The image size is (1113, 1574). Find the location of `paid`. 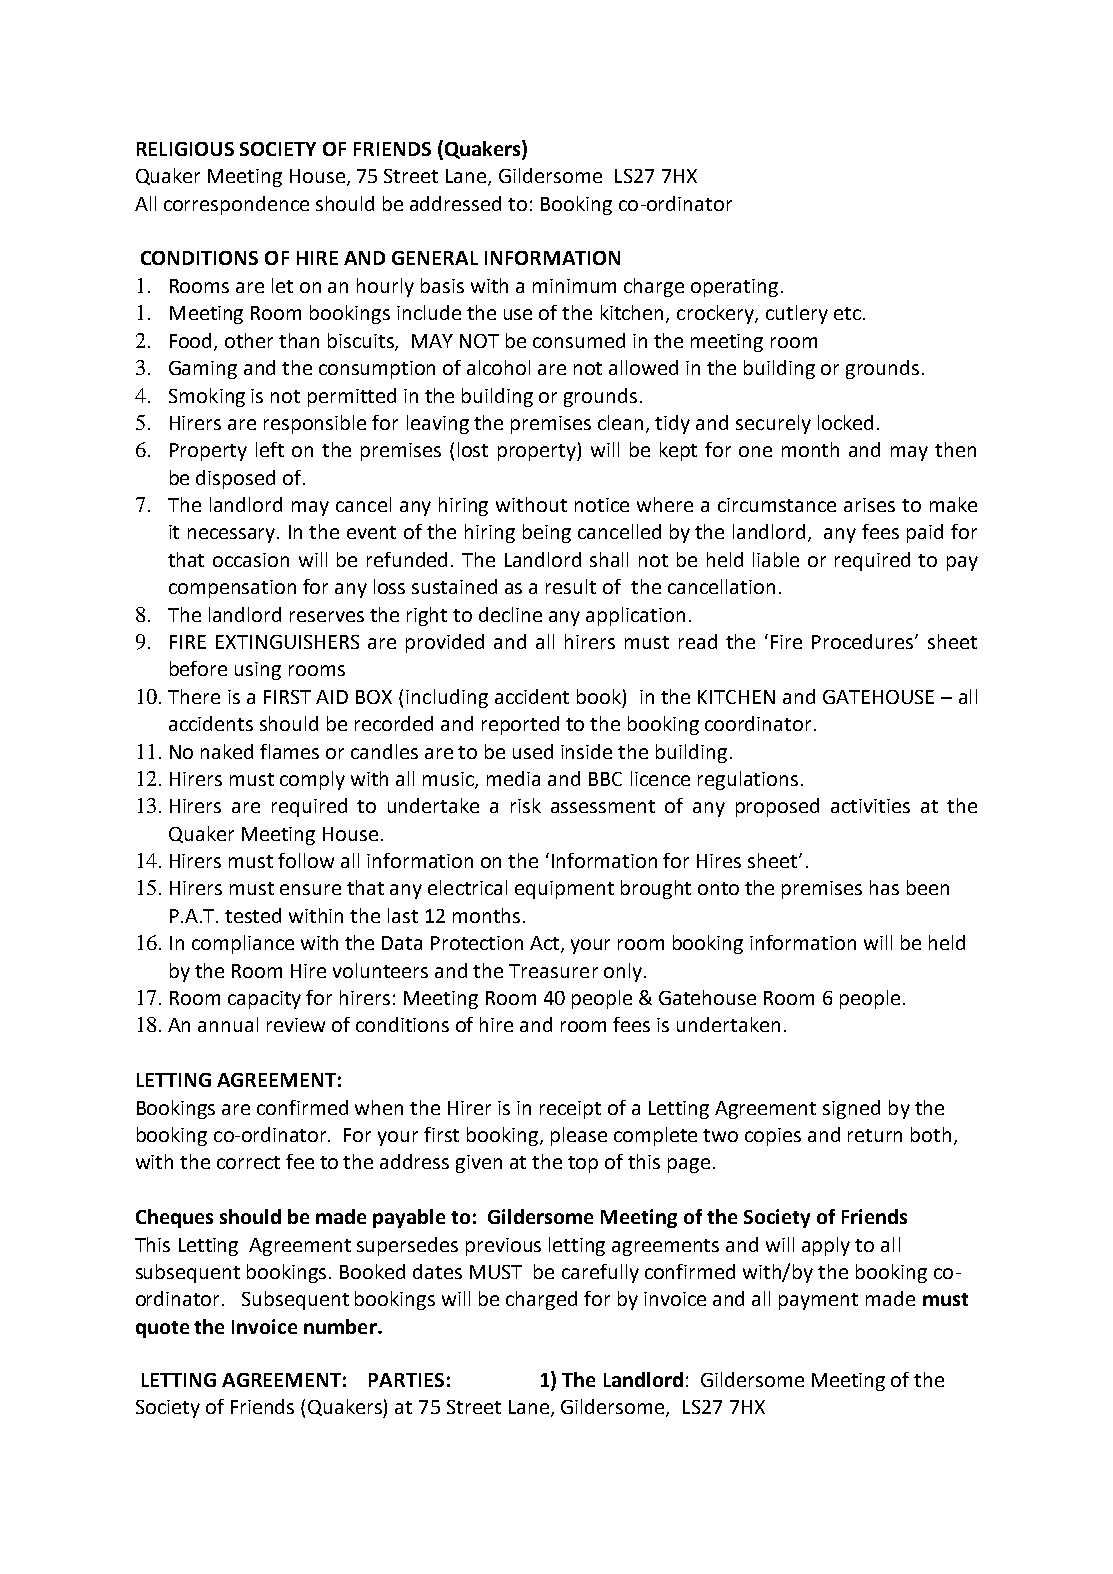

paid is located at coordinates (925, 533).
